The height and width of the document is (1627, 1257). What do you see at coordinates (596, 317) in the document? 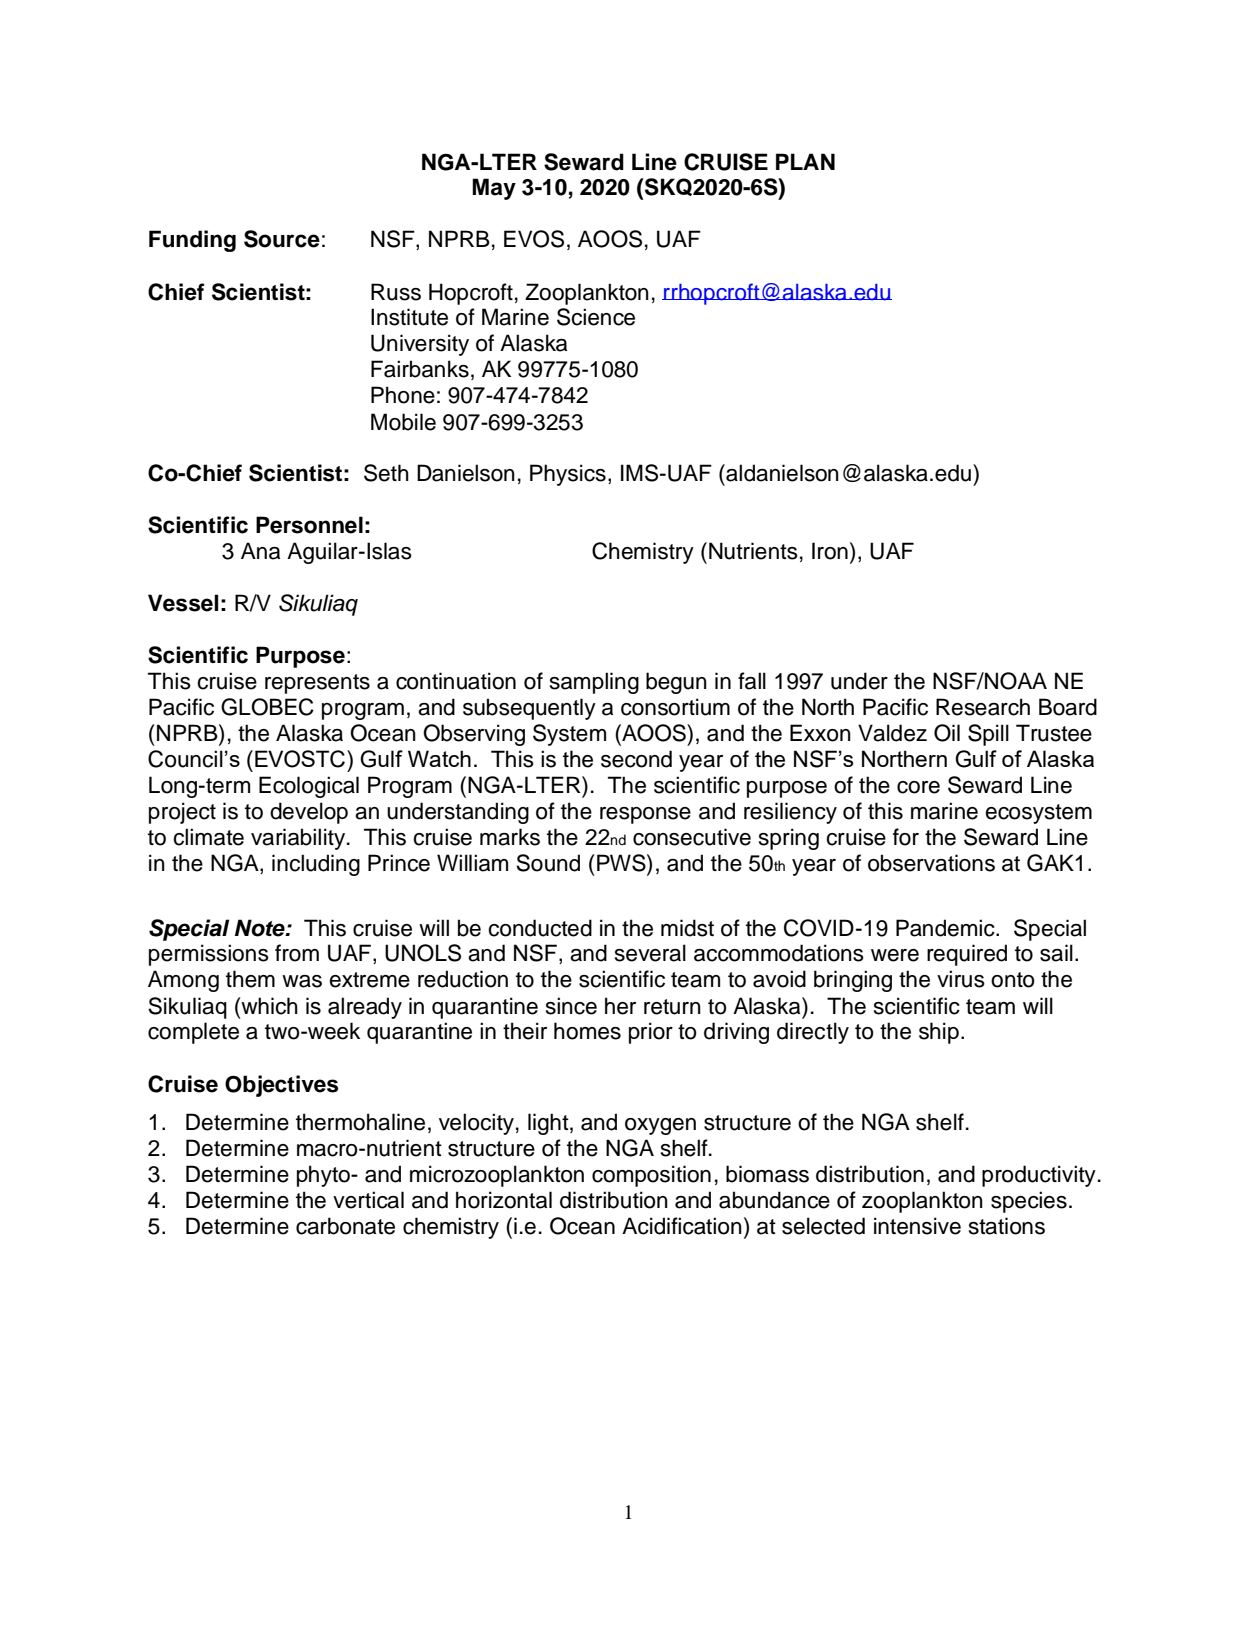
I see `Science` at bounding box center [596, 317].
